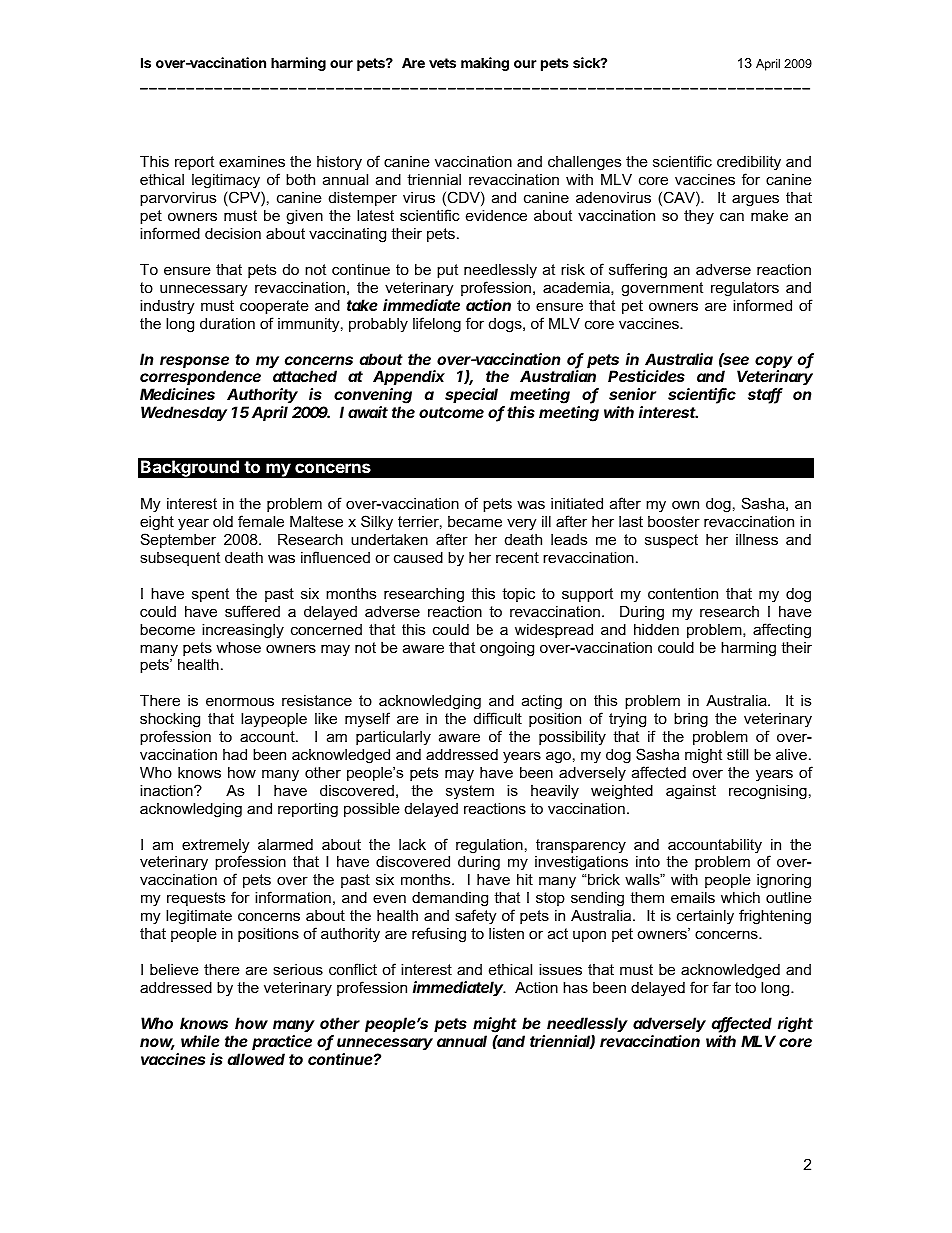 The height and width of the page is (1233, 952). I want to click on credibility, so click(749, 165).
